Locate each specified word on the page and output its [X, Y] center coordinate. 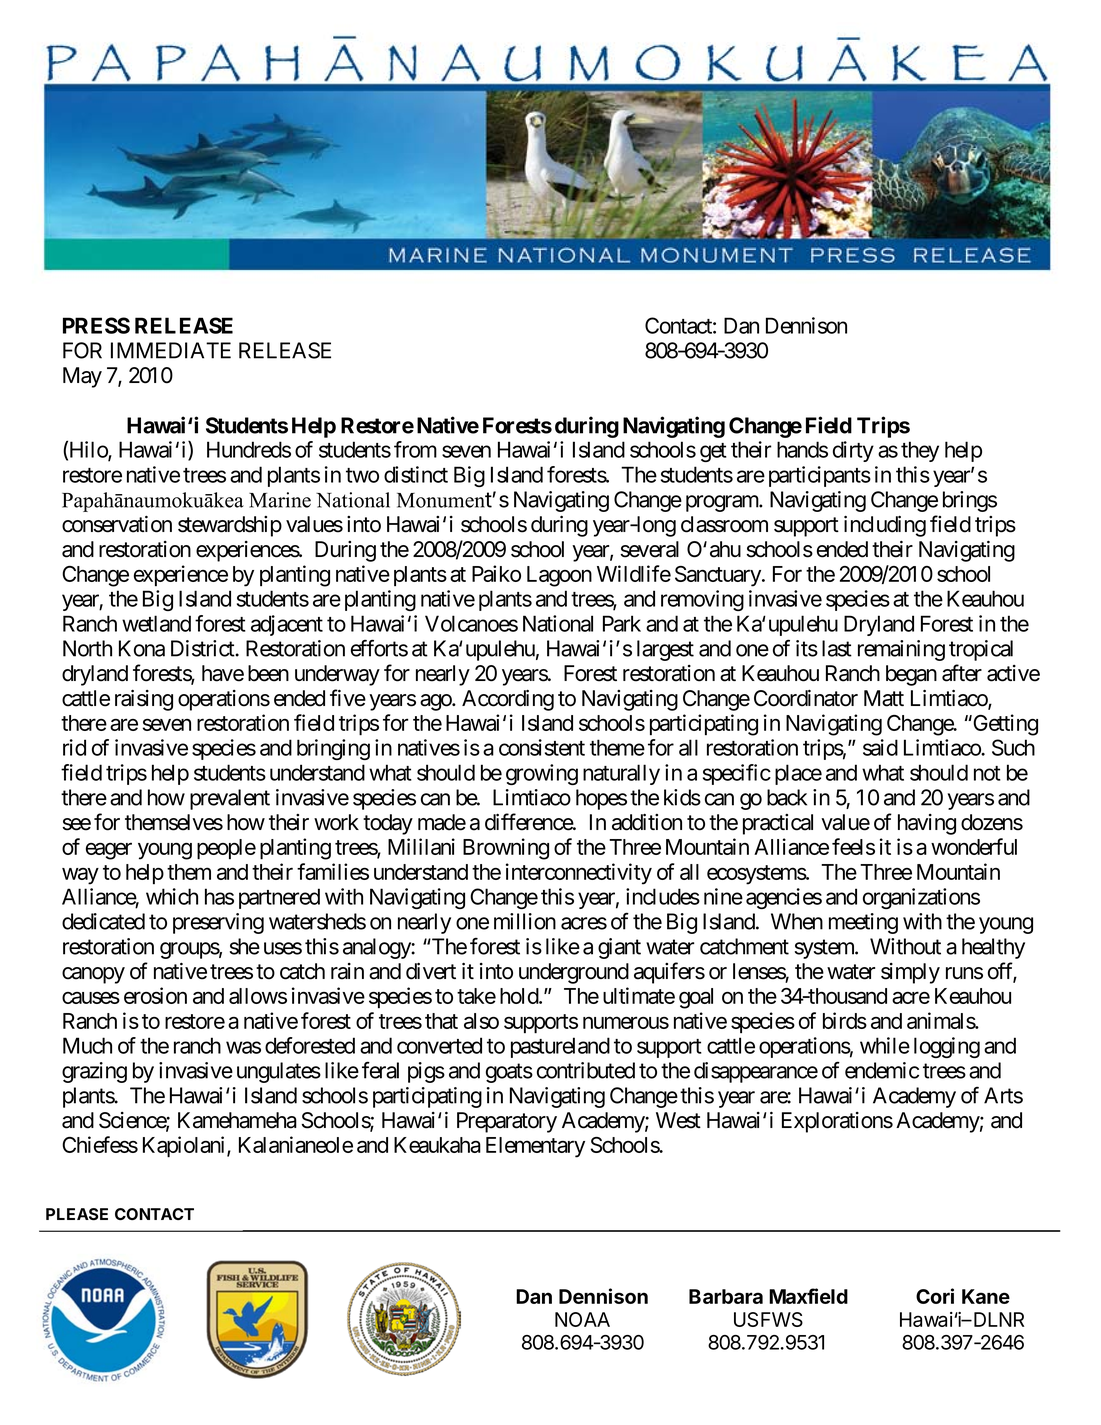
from [415, 449]
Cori [935, 1296]
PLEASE [77, 1214]
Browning [506, 849]
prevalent [230, 799]
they [920, 451]
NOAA [582, 1319]
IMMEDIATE [171, 350]
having [927, 824]
